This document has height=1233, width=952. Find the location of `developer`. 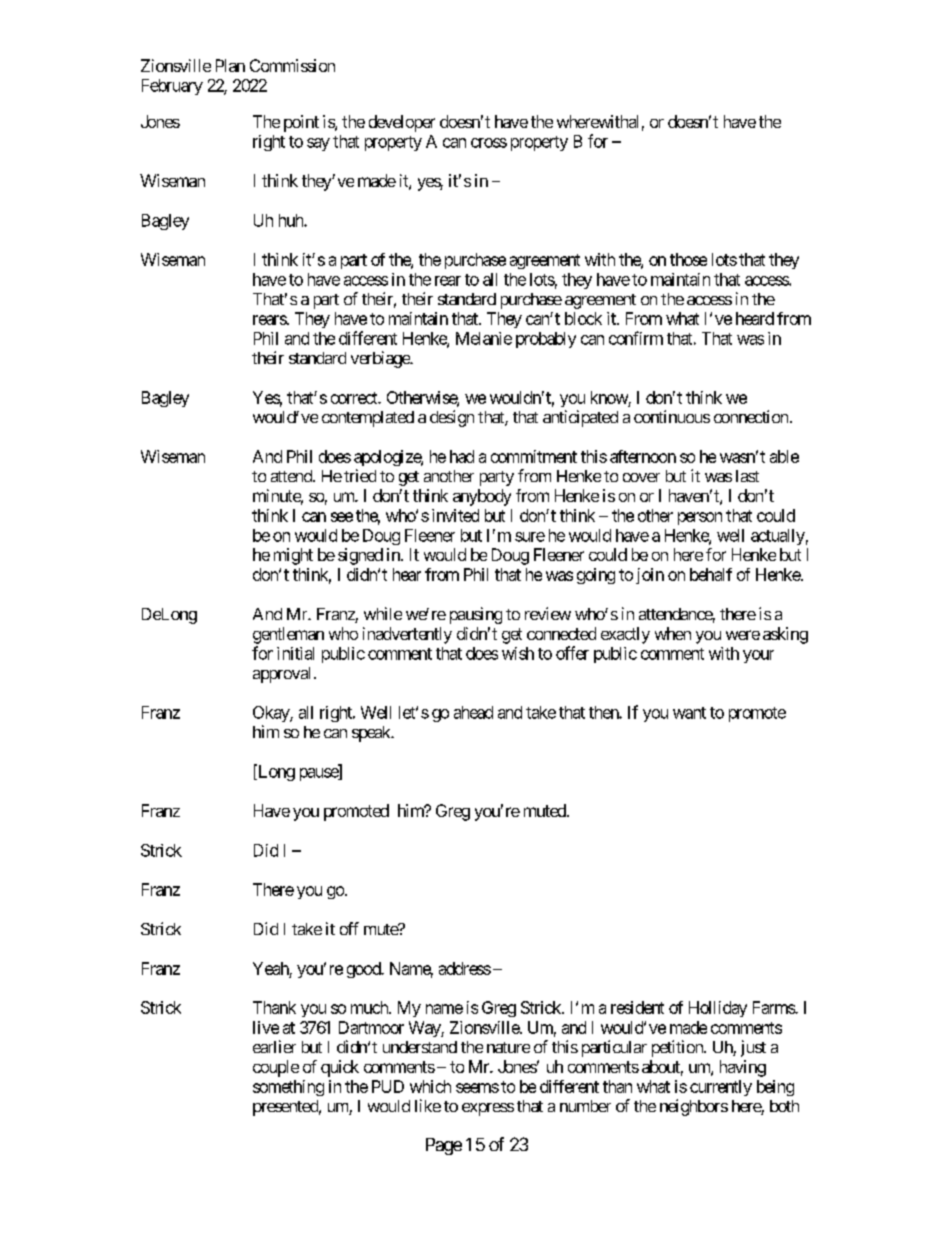

developer is located at coordinates (402, 123).
